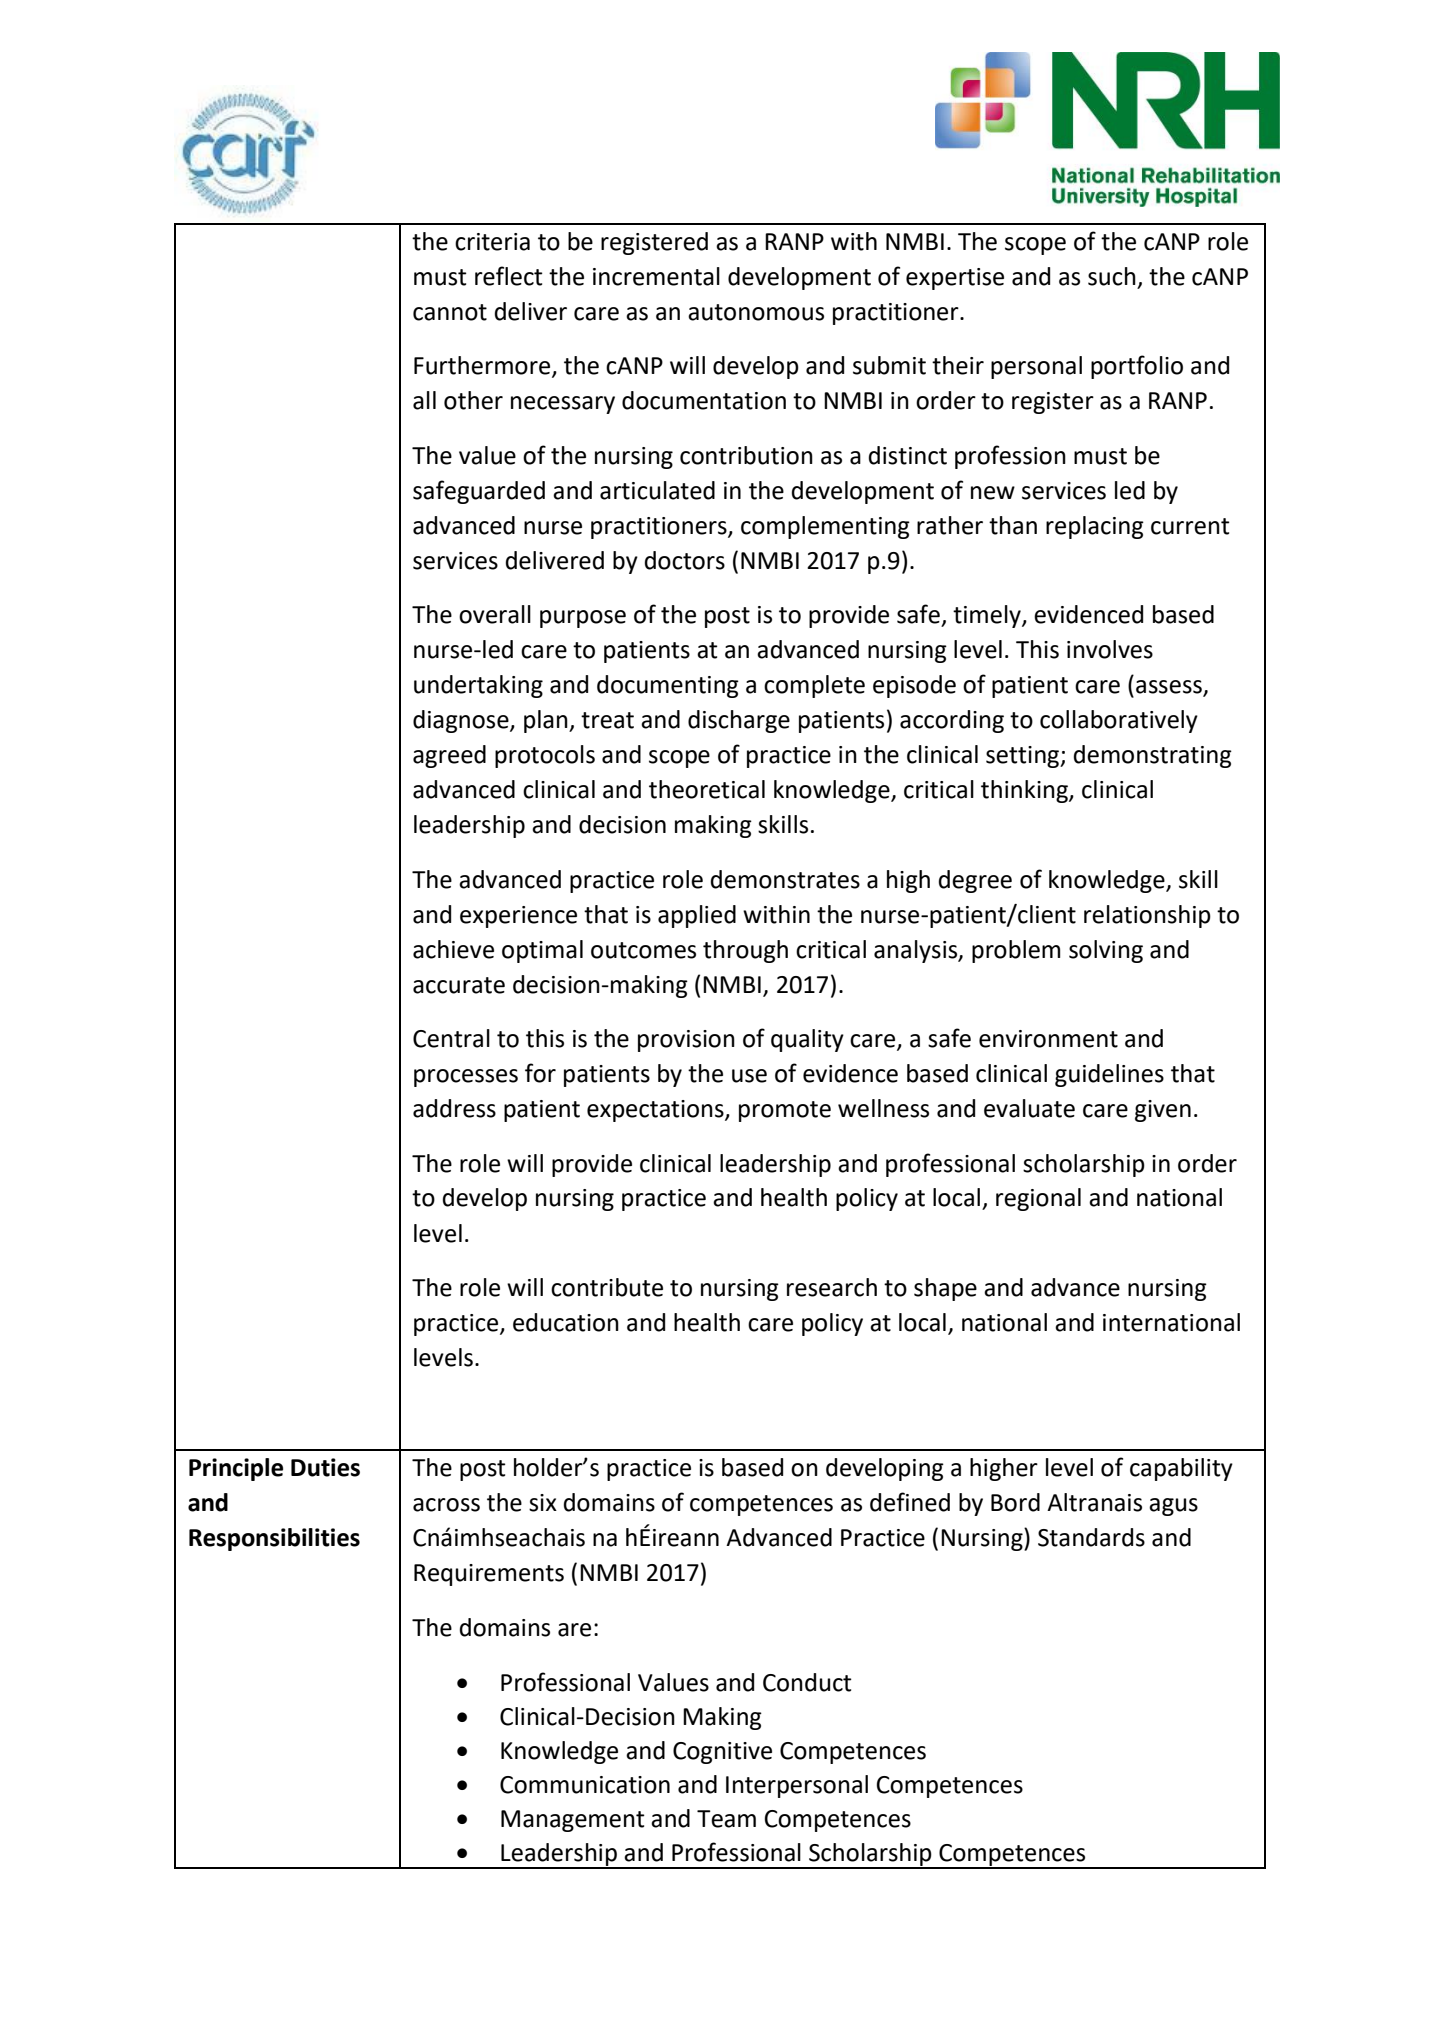  Describe the element at coordinates (1015, 1502) in the screenshot. I see `Bord` at that location.
